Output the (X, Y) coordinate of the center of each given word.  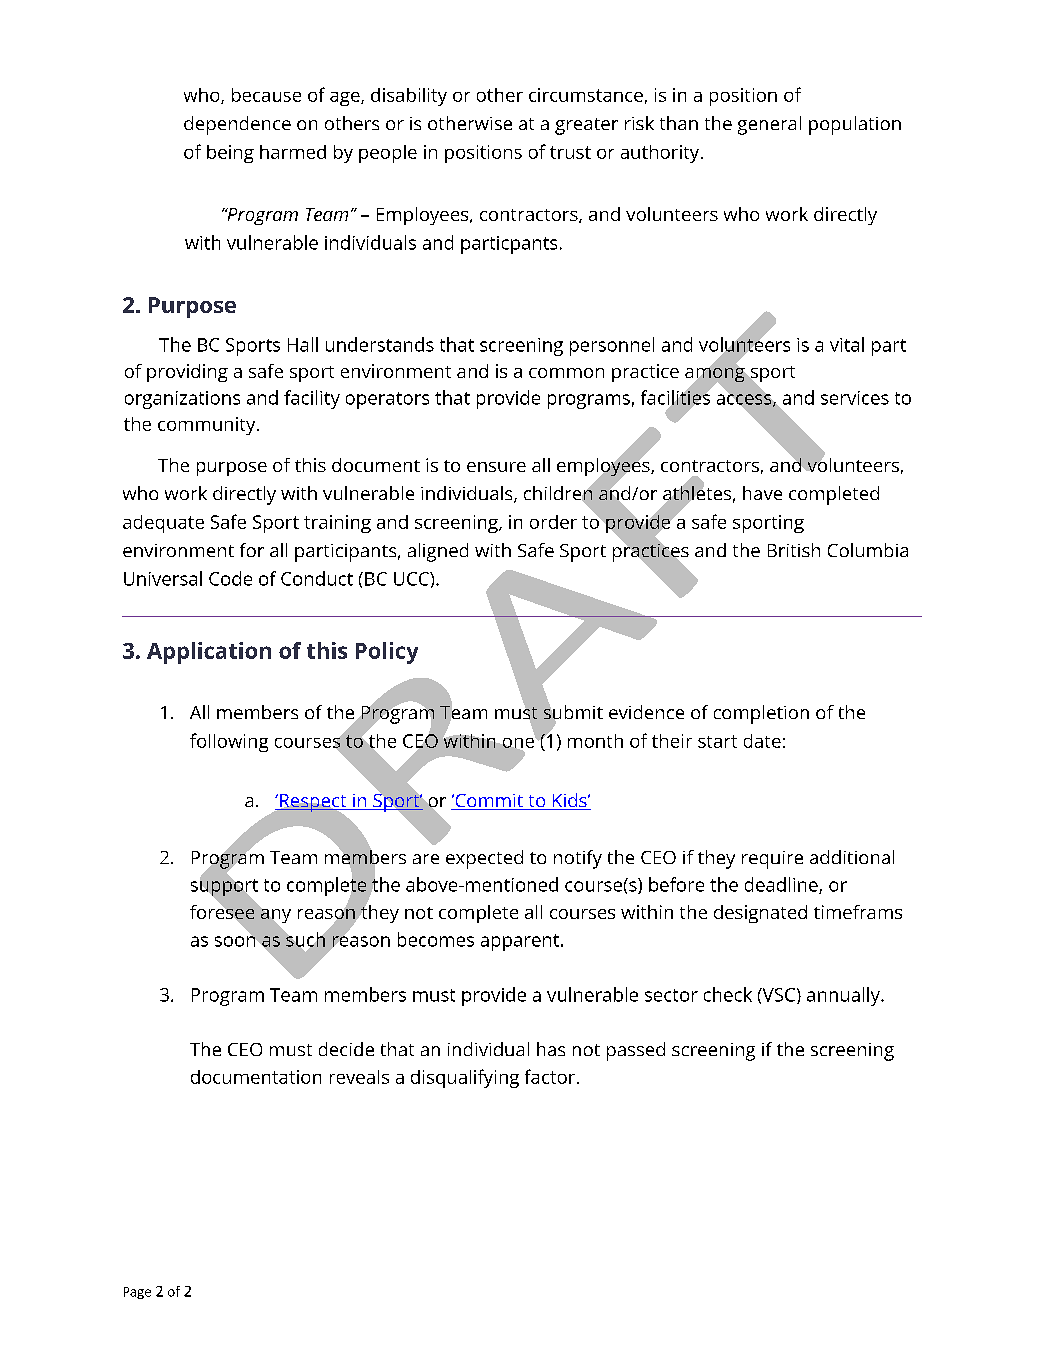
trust (570, 152)
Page (137, 1293)
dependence (237, 125)
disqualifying (465, 1078)
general (769, 125)
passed (636, 1051)
